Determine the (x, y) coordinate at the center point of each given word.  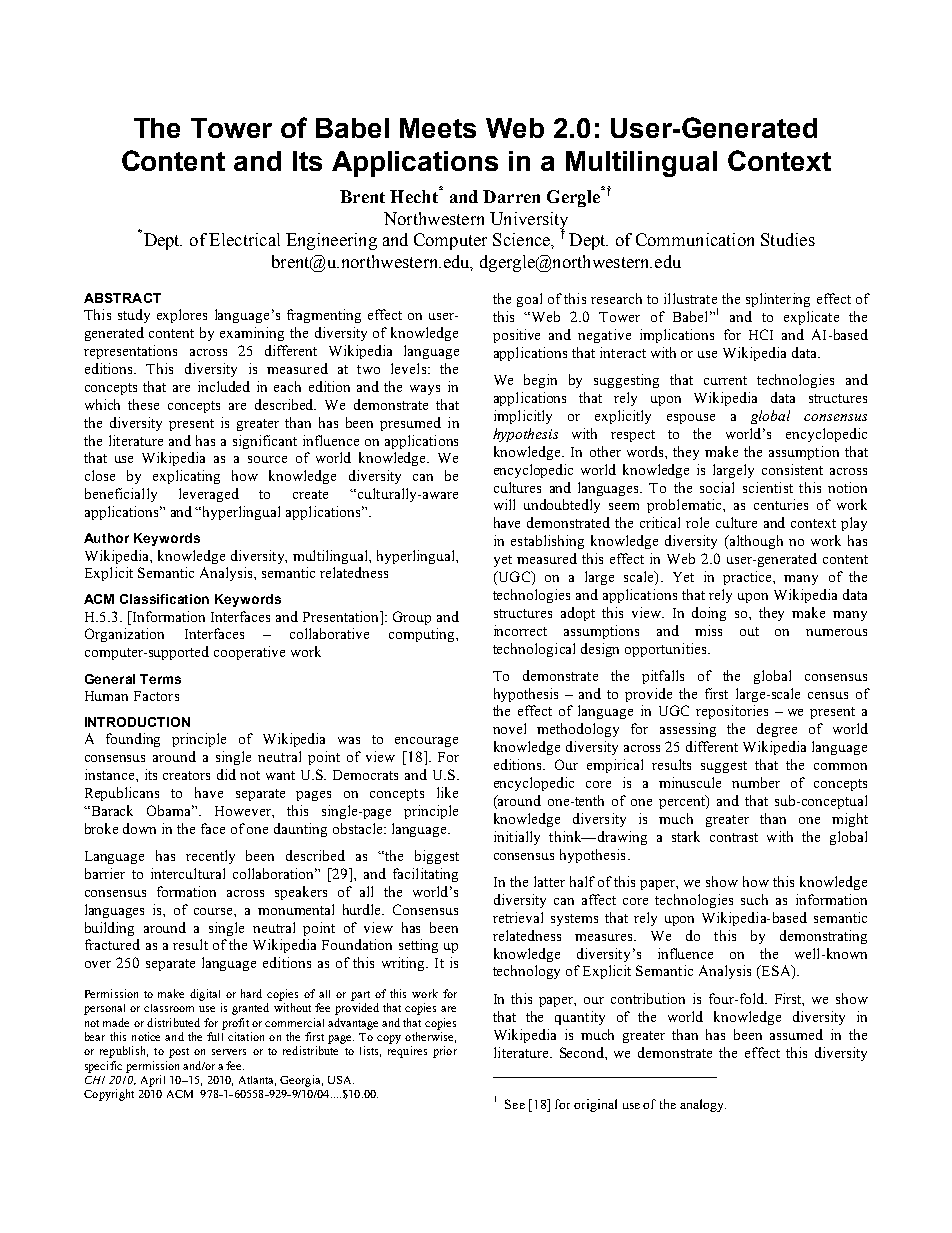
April (153, 1081)
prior (445, 1052)
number (756, 782)
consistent (792, 469)
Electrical (244, 239)
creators (186, 775)
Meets (438, 128)
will (504, 504)
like (447, 792)
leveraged (209, 495)
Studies (788, 239)
